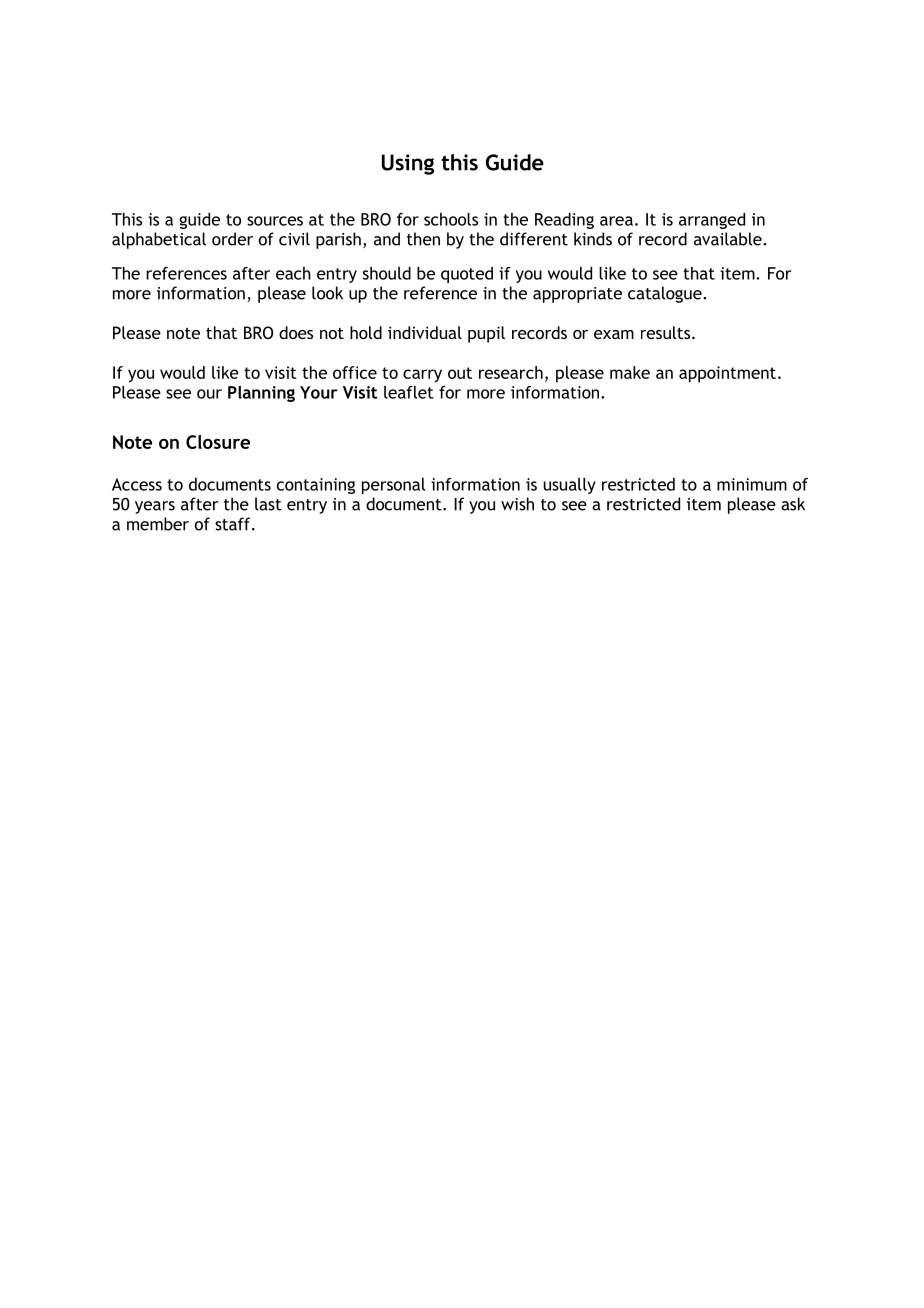  Describe the element at coordinates (729, 239) in the screenshot. I see `available` at that location.
